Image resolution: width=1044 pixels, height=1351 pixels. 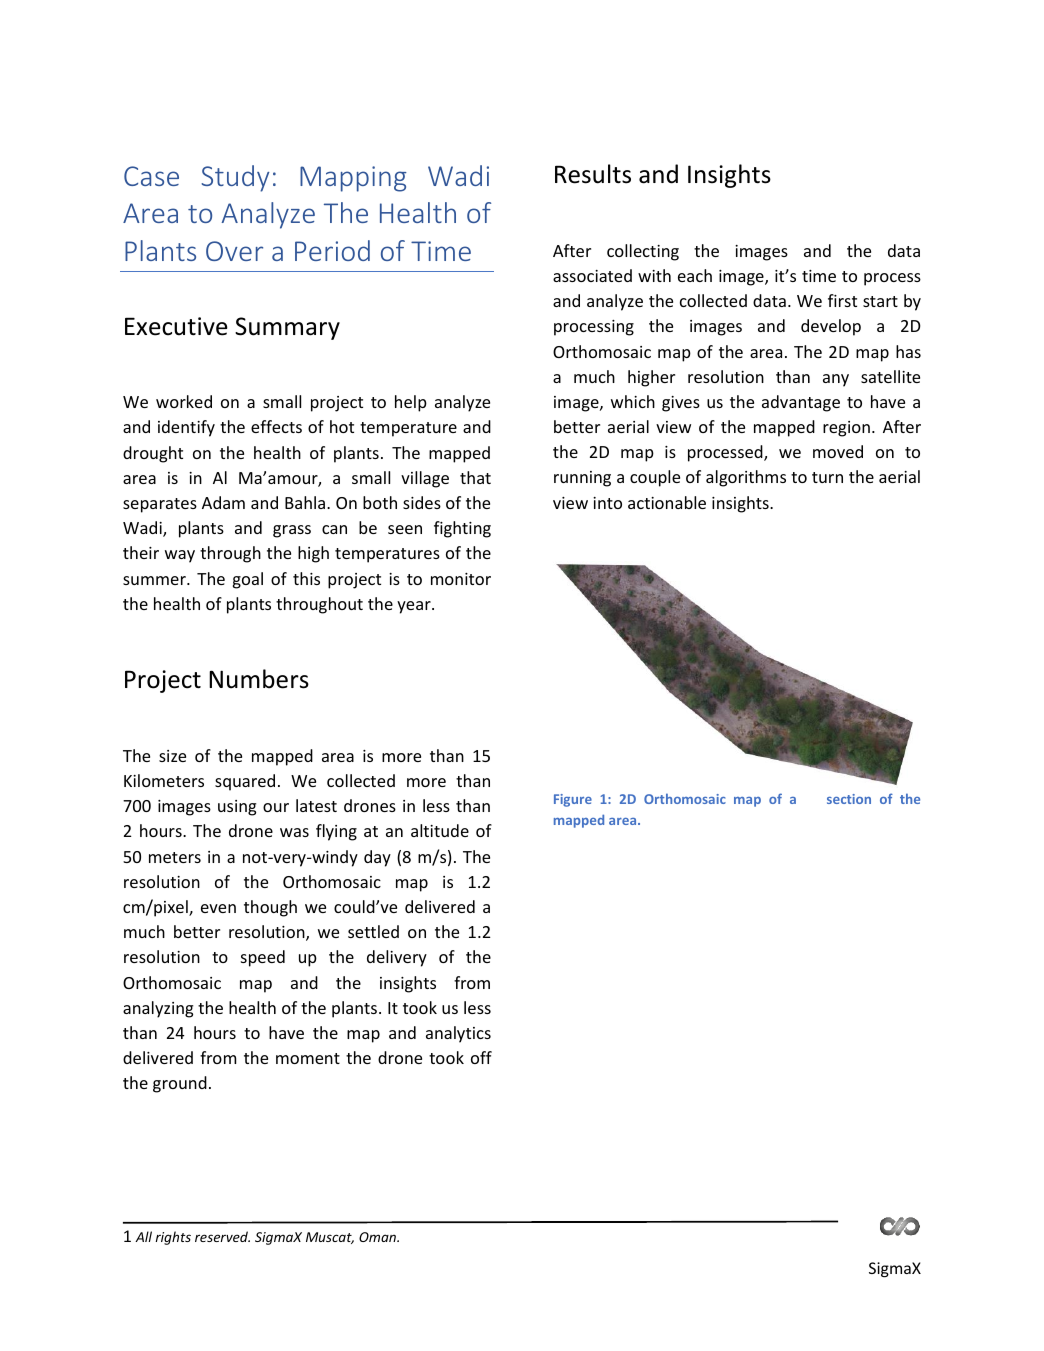 I want to click on off, so click(x=481, y=1057).
